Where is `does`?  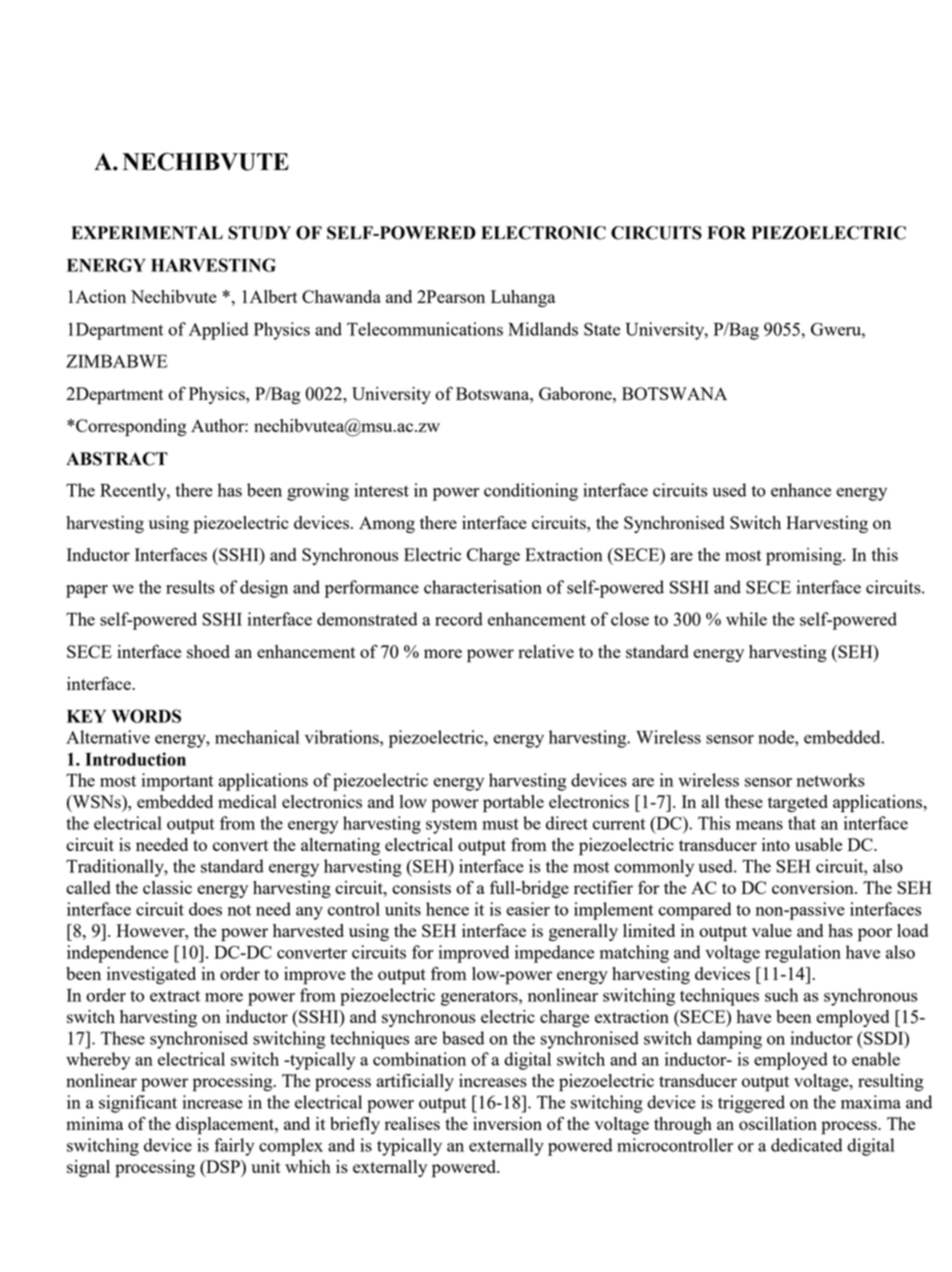
does is located at coordinates (205, 909).
